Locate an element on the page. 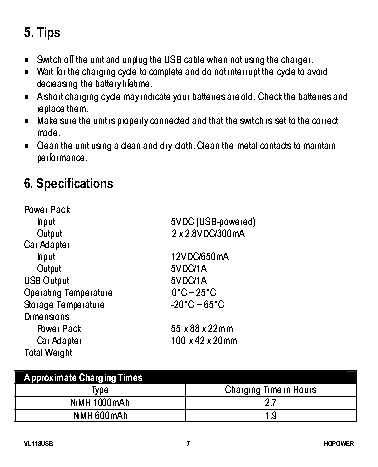 This image has width=378, height=467. cable is located at coordinates (194, 59).
